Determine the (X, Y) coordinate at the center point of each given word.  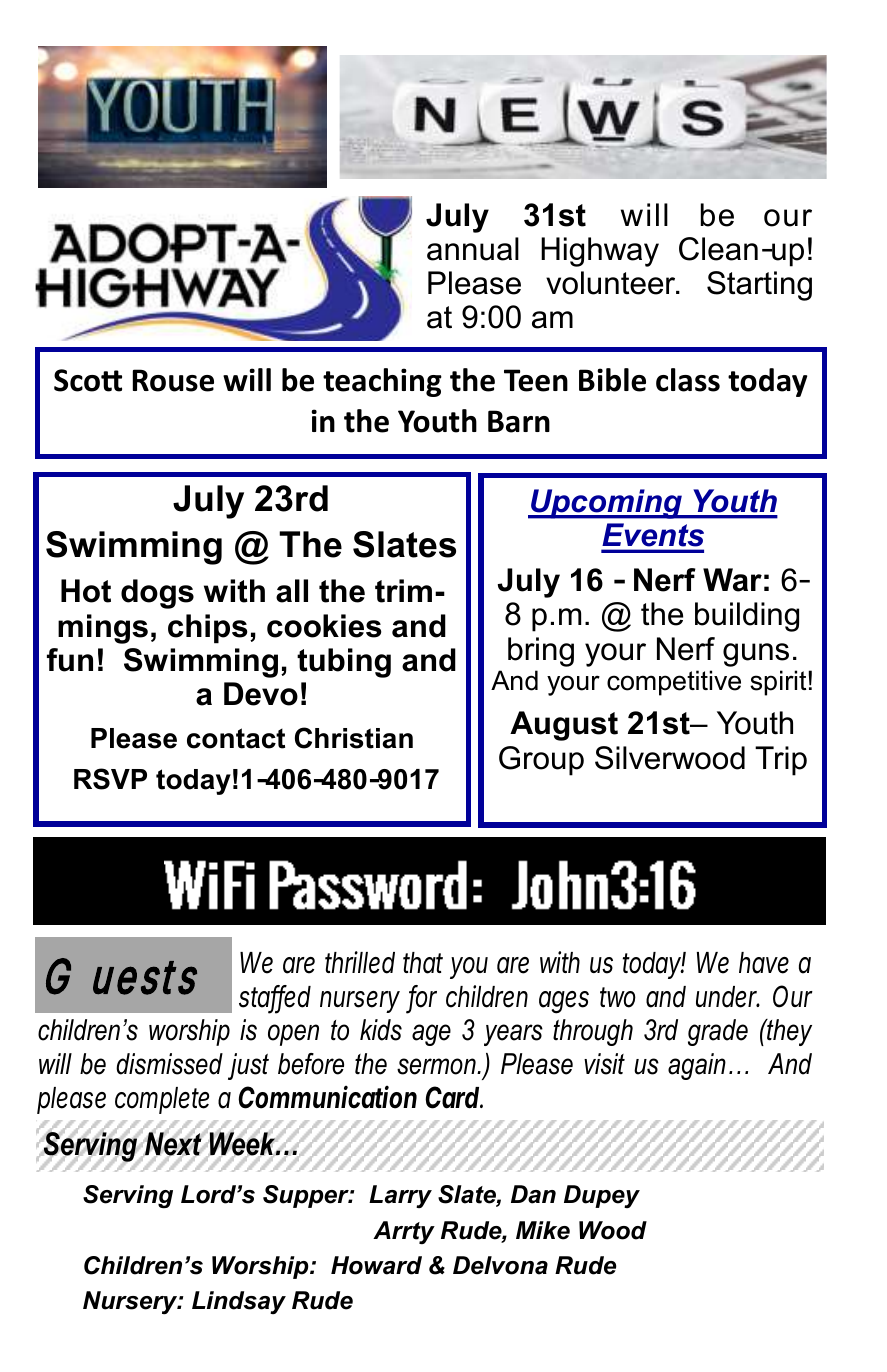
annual (473, 249)
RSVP (110, 779)
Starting (759, 286)
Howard (376, 1265)
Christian (354, 738)
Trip (781, 761)
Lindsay (239, 1302)
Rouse (173, 380)
